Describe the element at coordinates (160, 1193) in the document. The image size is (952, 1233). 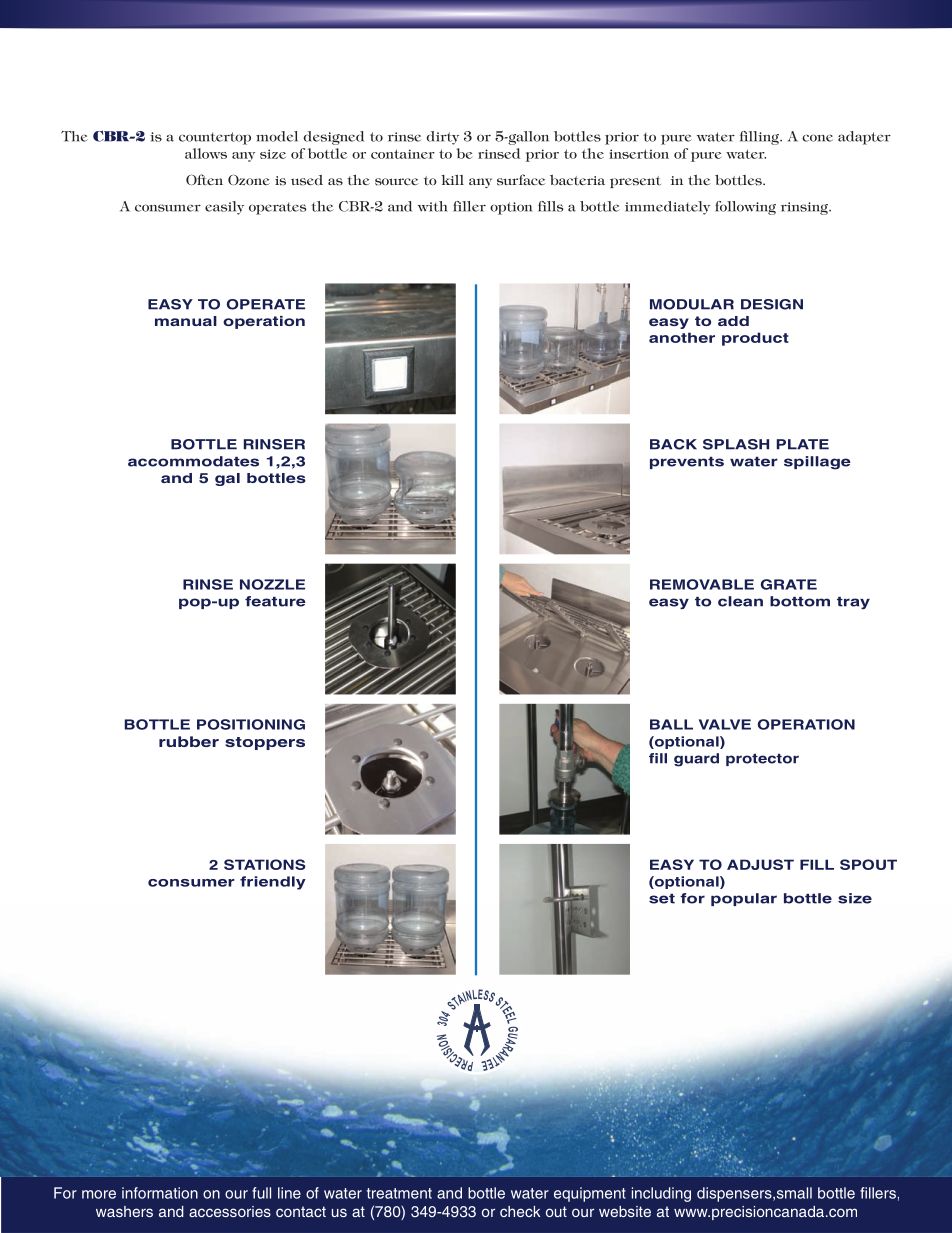
I see `information` at that location.
